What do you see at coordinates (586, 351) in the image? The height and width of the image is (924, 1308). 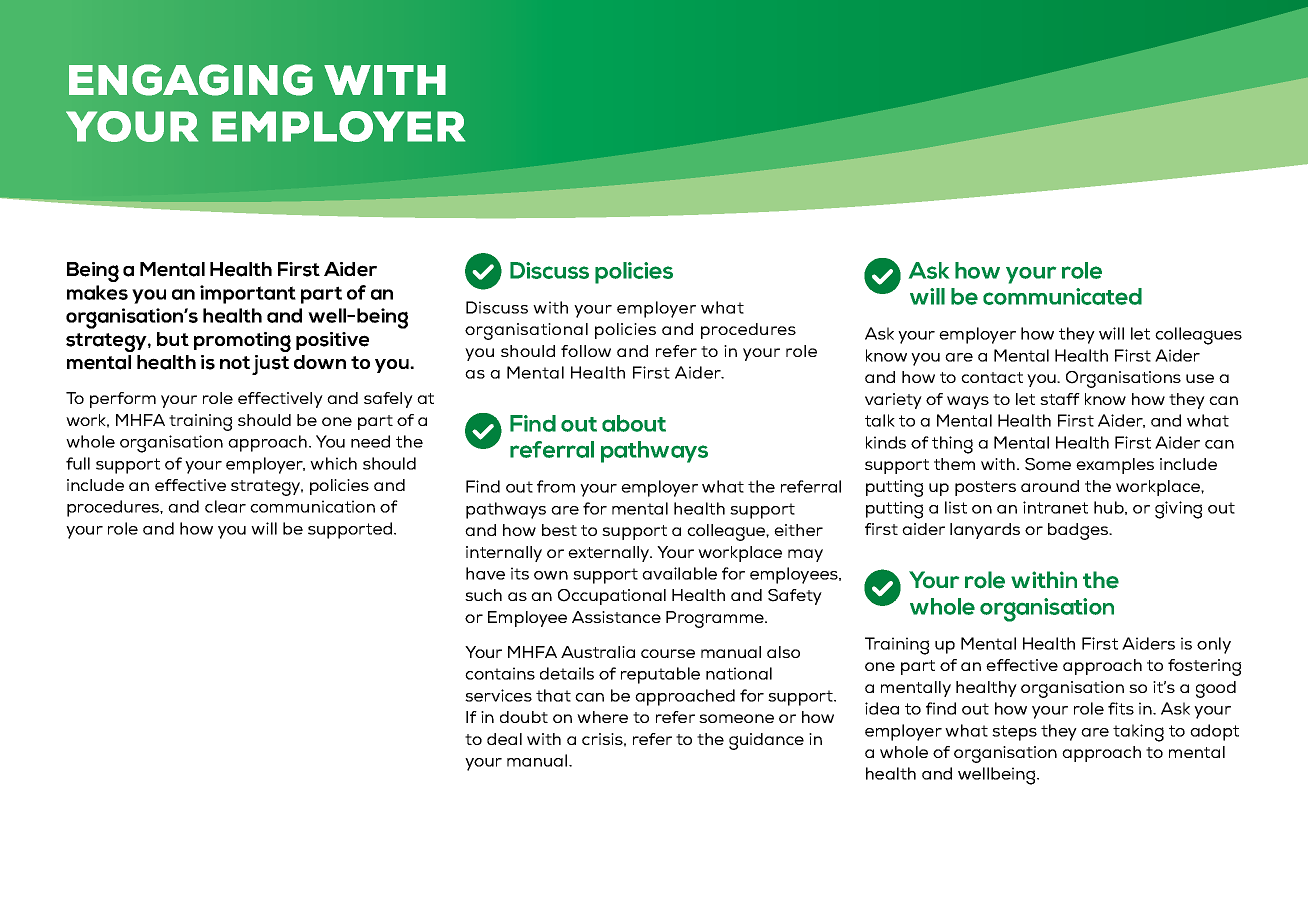 I see `follow` at bounding box center [586, 351].
